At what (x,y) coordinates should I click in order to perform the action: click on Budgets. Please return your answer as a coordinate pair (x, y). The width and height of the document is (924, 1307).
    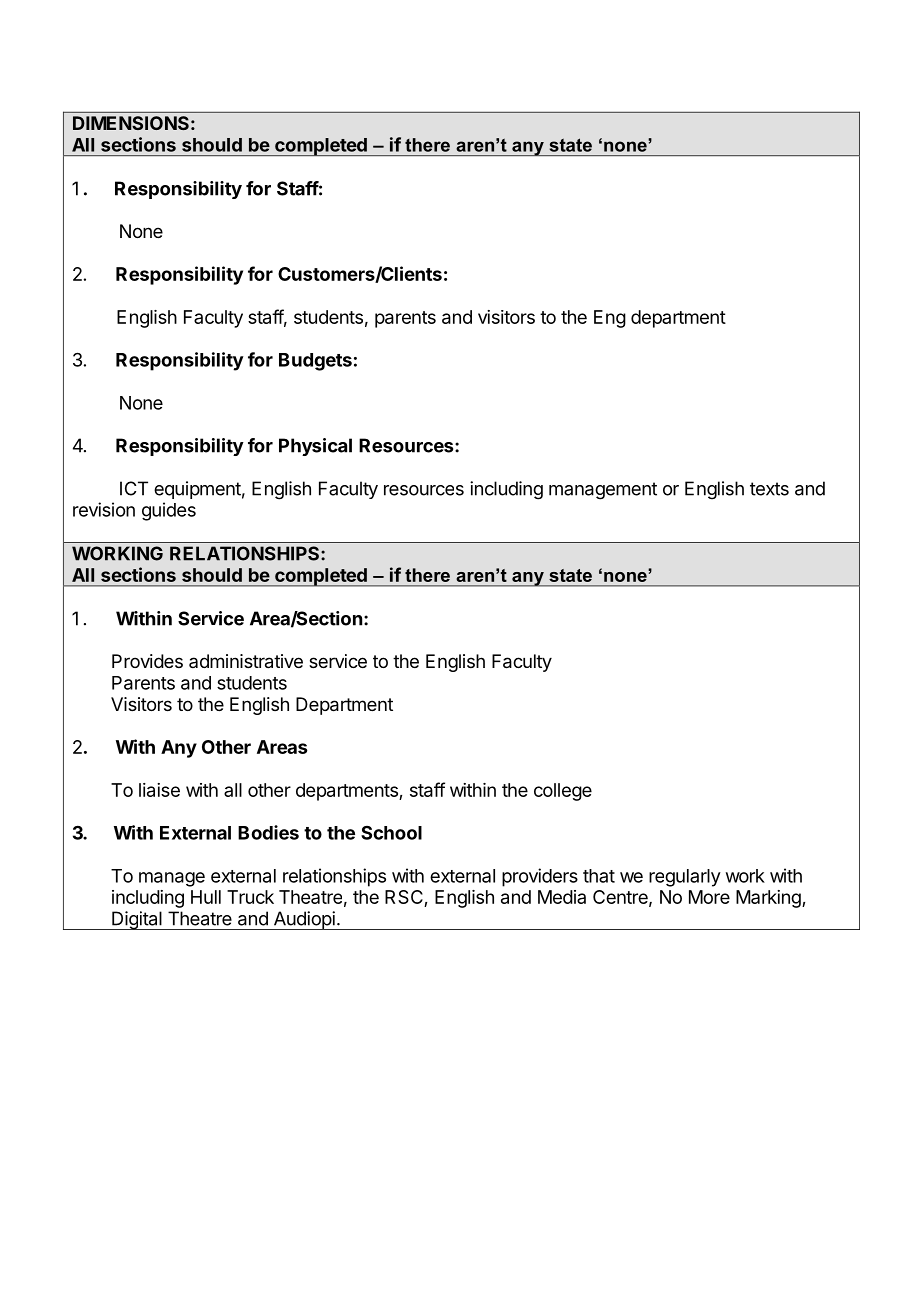
    Looking at the image, I should click on (315, 362).
